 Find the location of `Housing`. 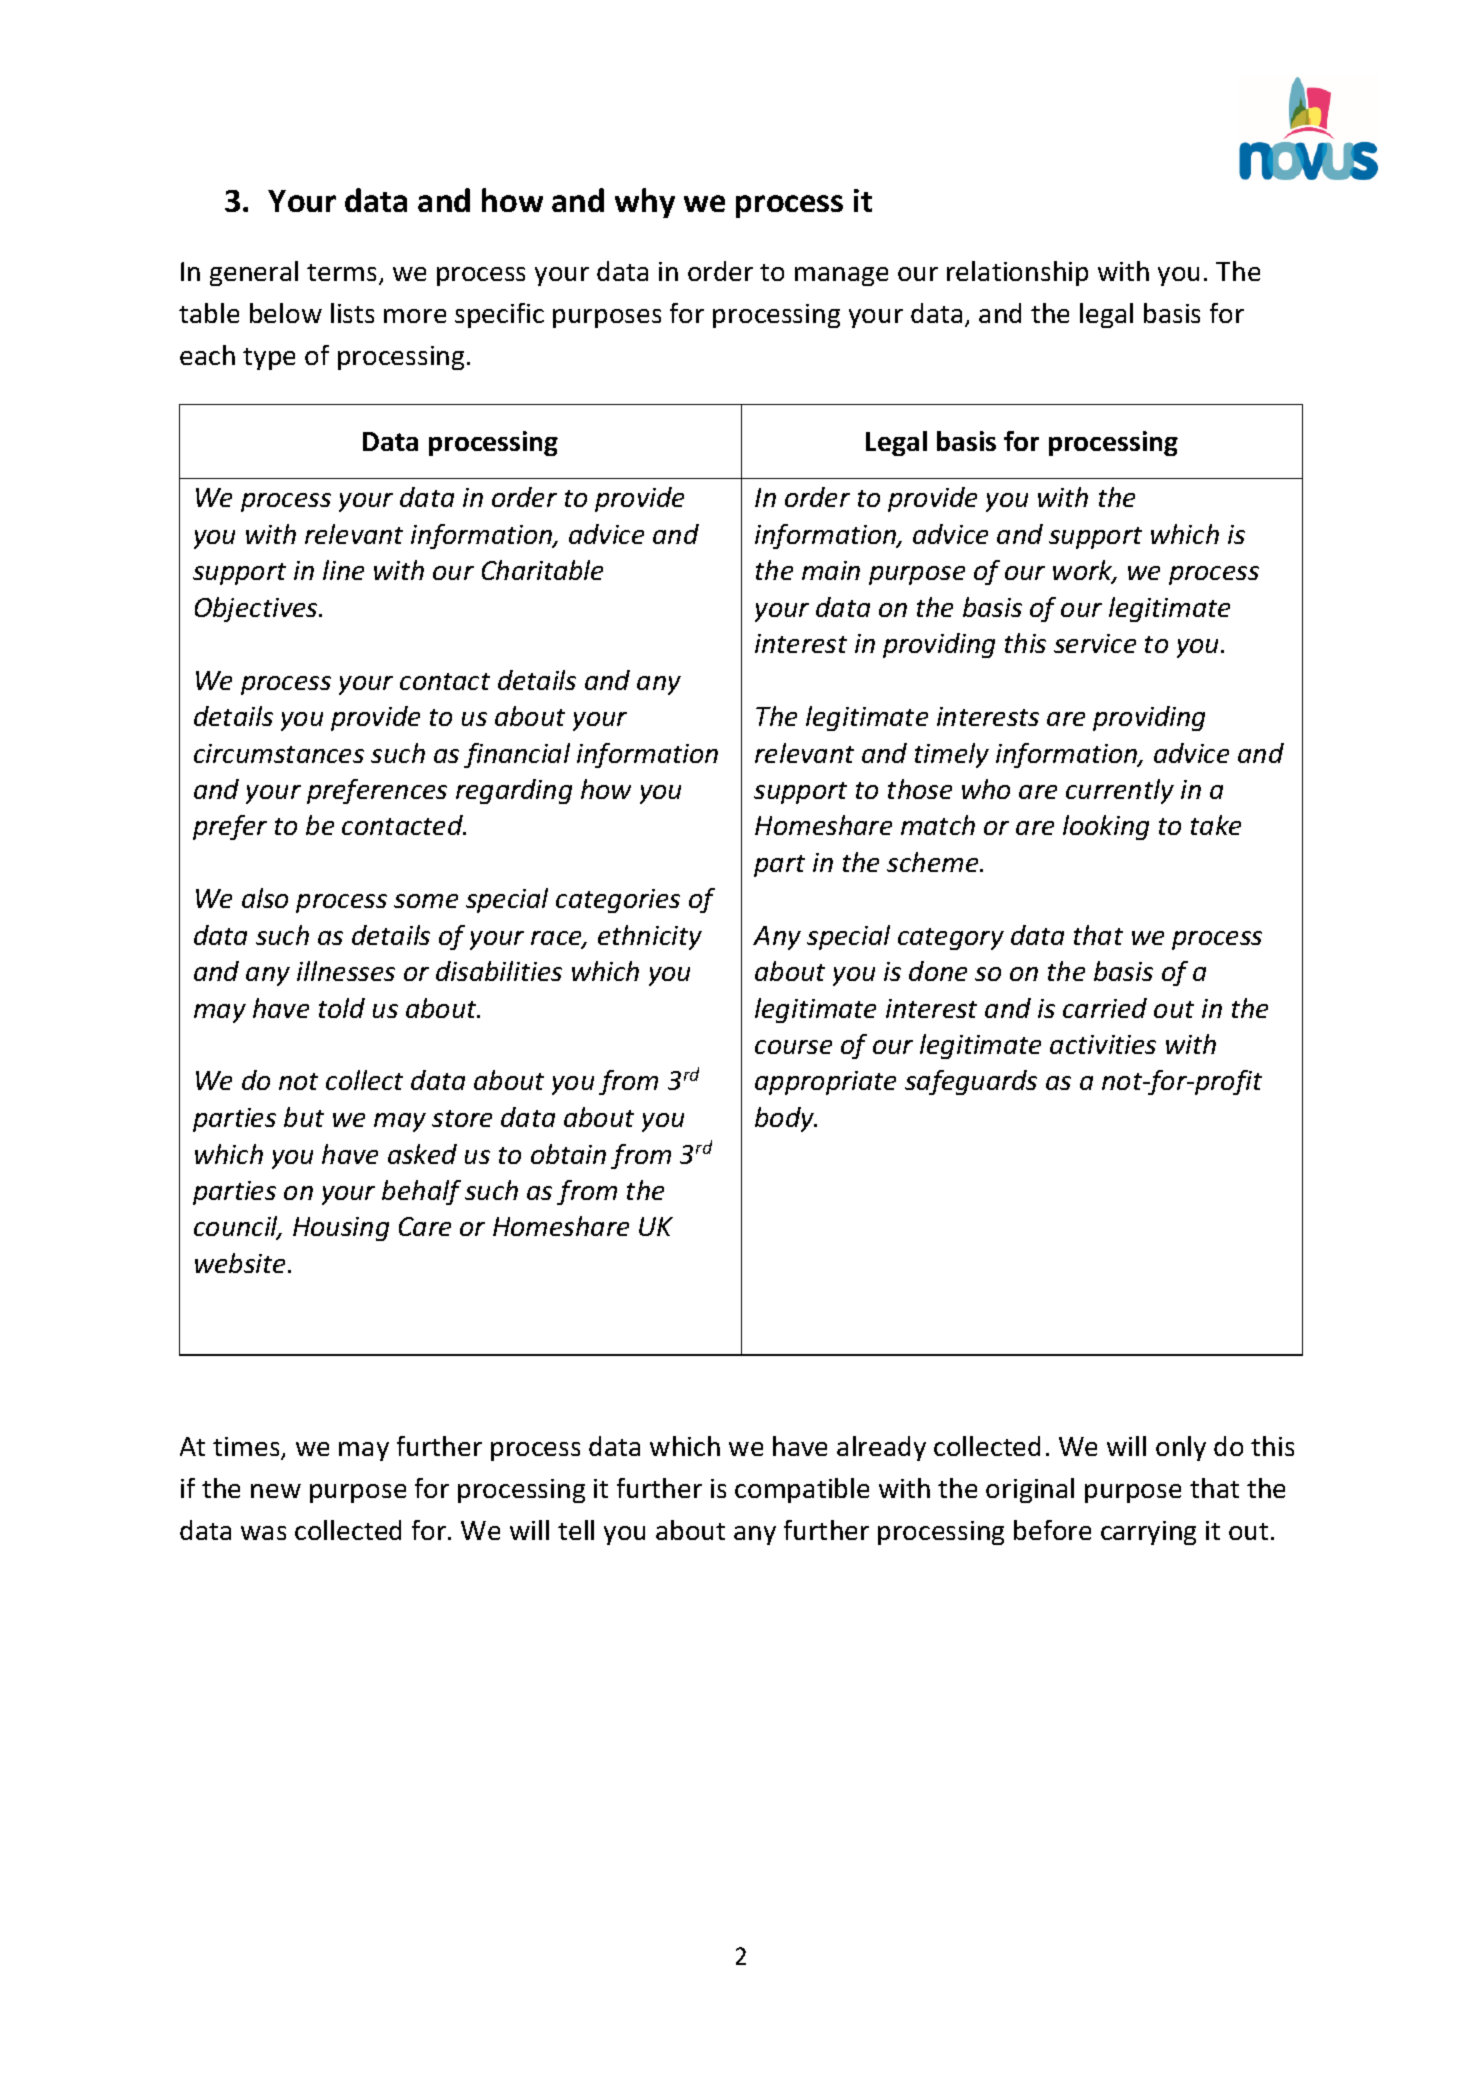

Housing is located at coordinates (341, 1229).
